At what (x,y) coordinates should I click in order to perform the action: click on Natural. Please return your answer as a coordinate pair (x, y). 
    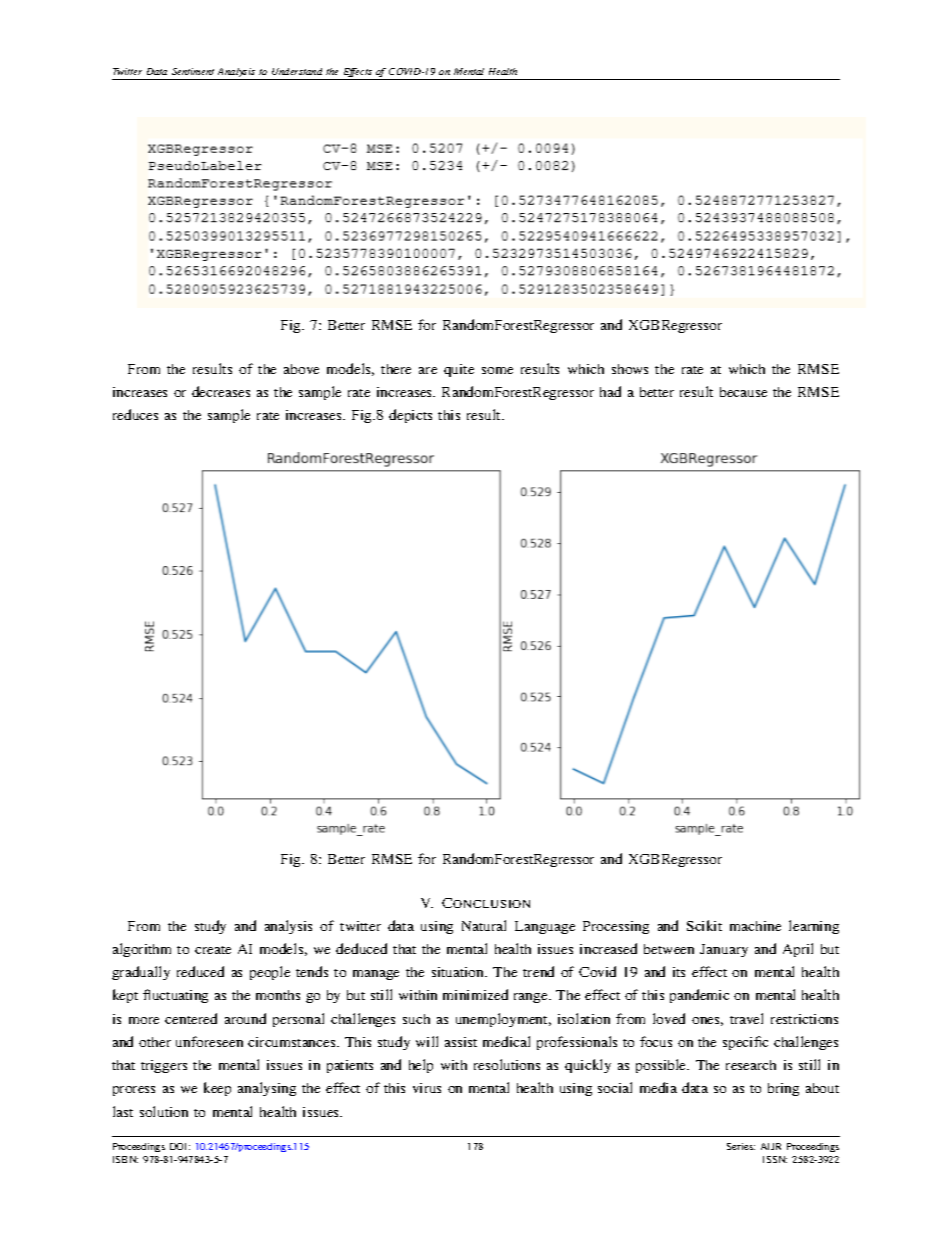
    Looking at the image, I should click on (484, 925).
